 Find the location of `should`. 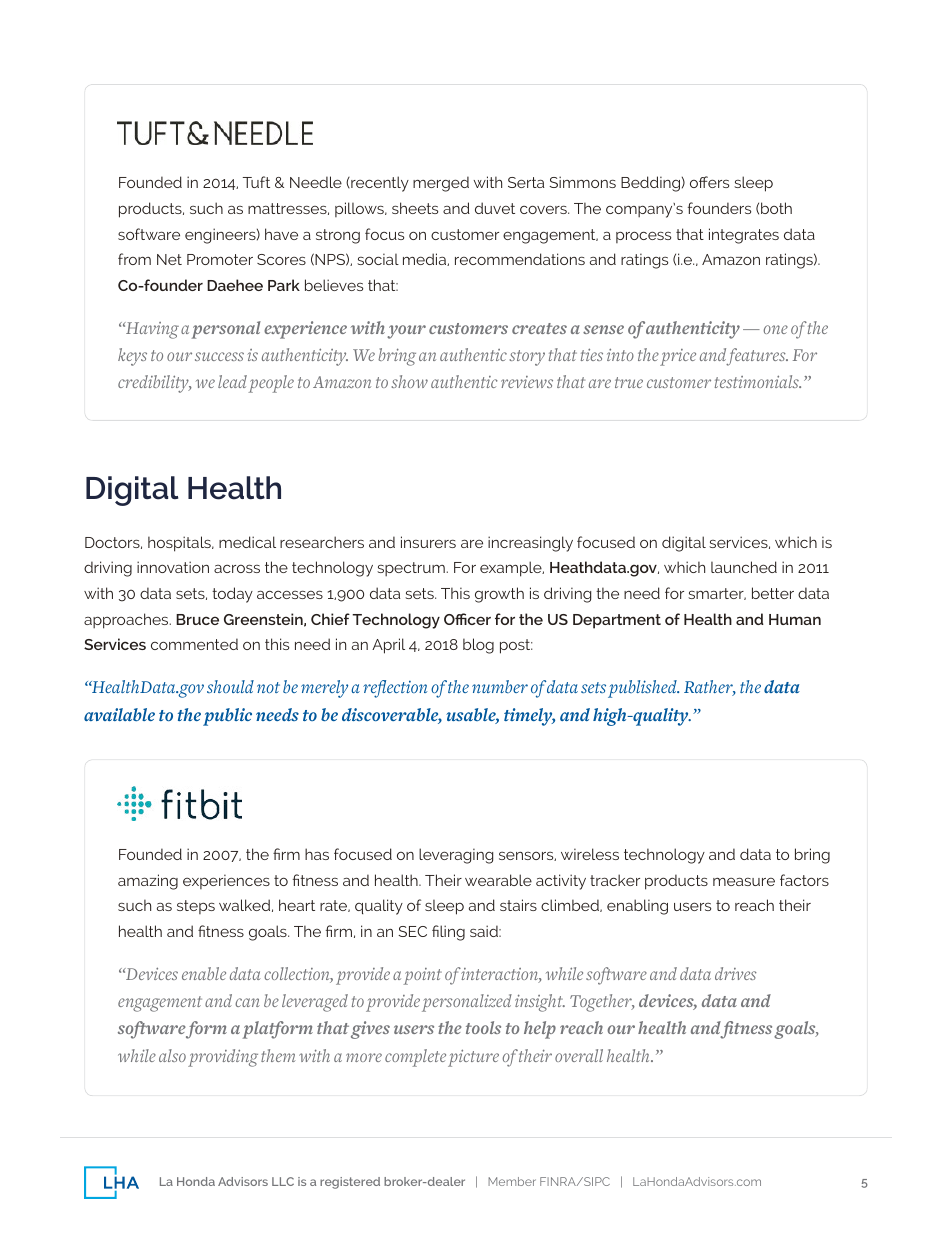

should is located at coordinates (230, 686).
